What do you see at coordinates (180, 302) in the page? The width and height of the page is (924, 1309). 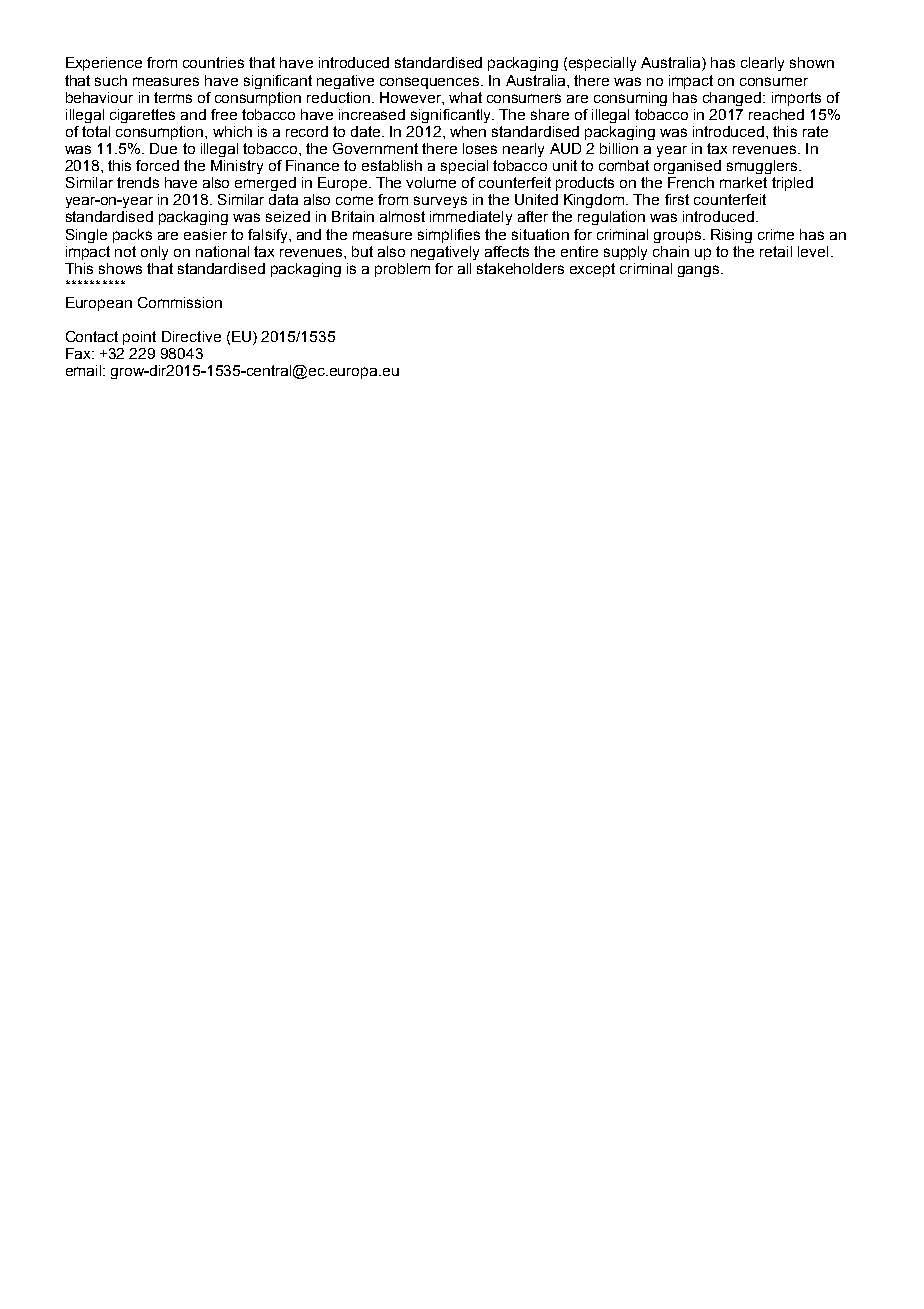 I see `Commission` at bounding box center [180, 302].
